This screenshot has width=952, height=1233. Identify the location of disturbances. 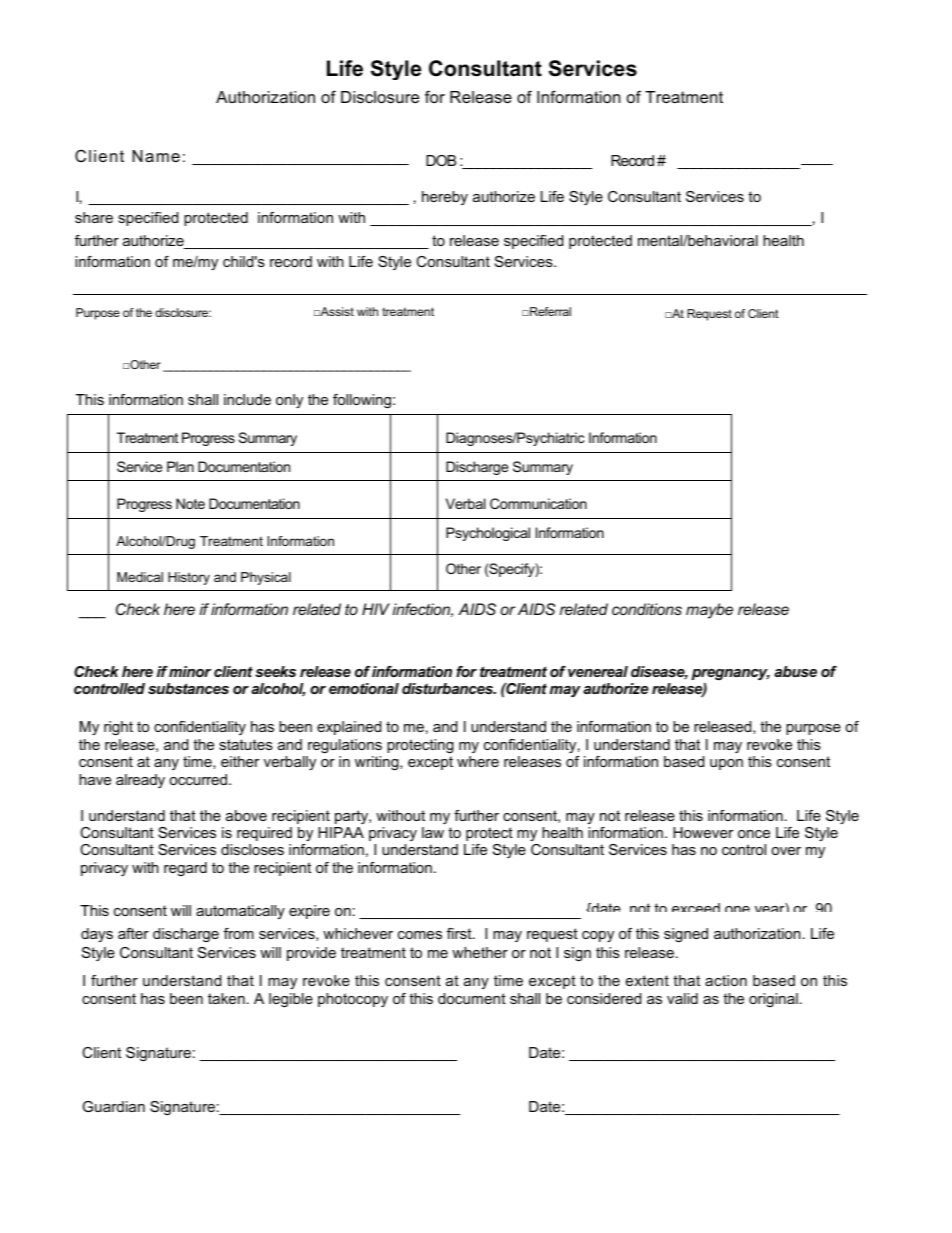
(449, 688).
